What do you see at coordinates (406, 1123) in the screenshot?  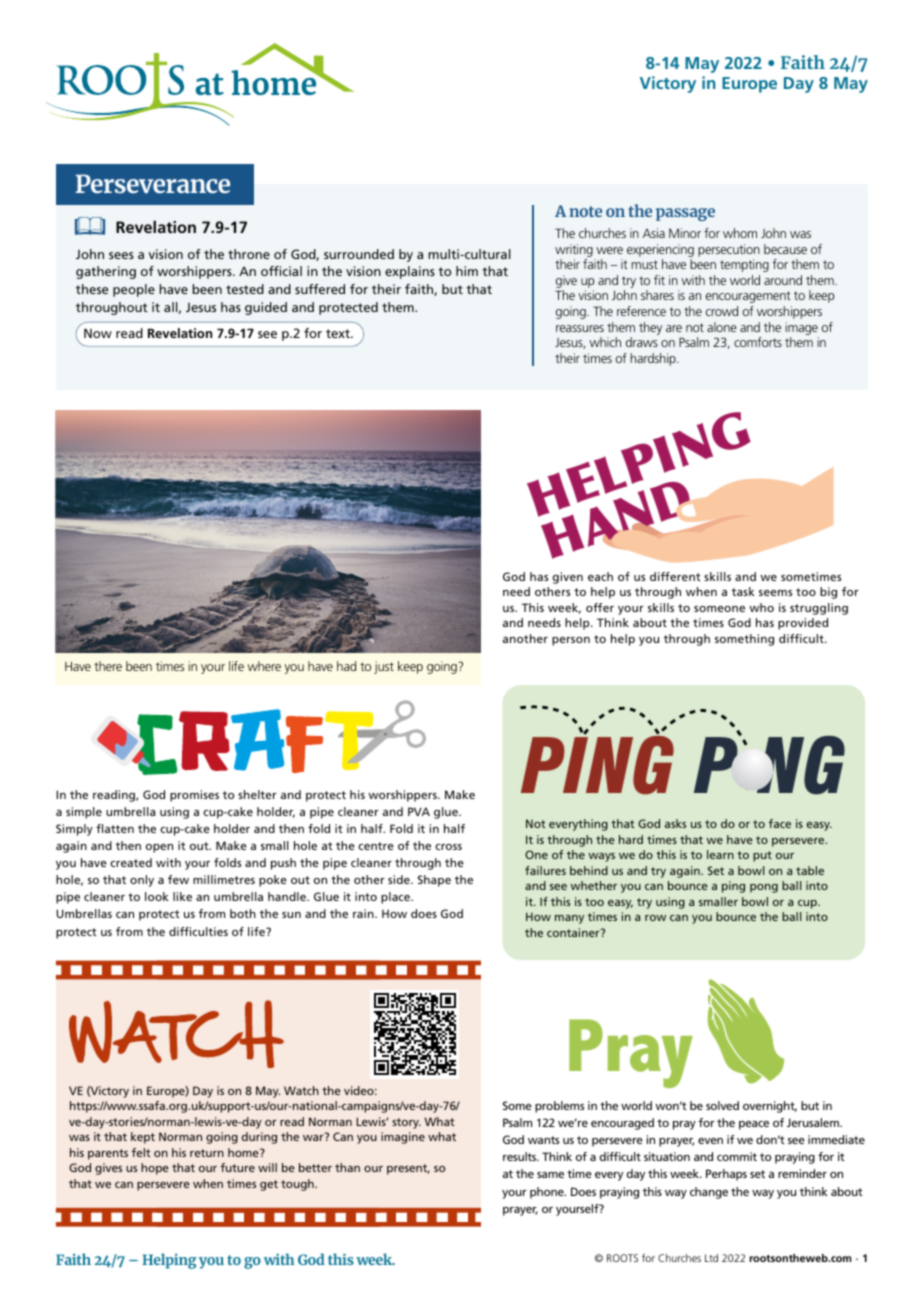 I see `story` at bounding box center [406, 1123].
